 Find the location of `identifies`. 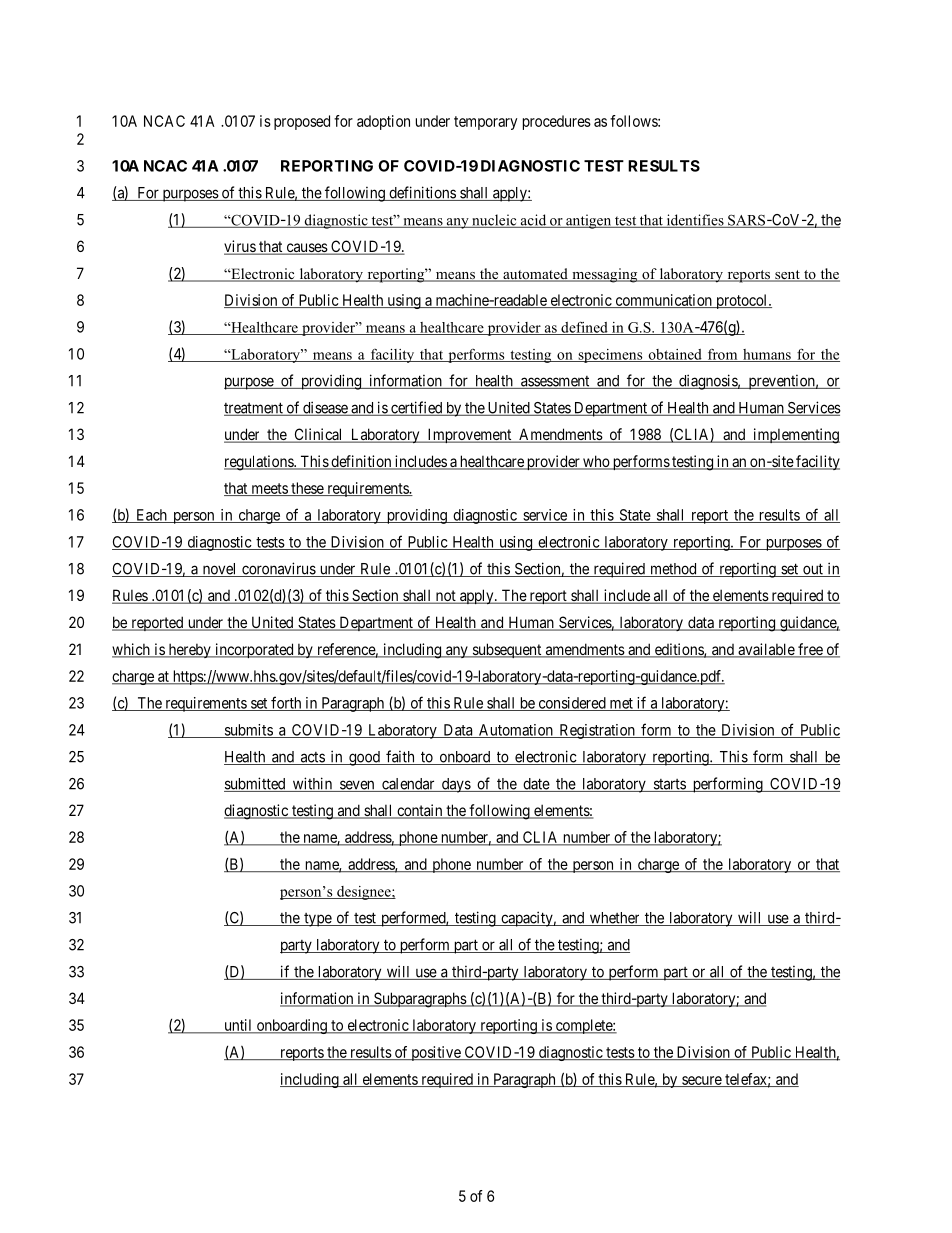

identifies is located at coordinates (695, 221).
